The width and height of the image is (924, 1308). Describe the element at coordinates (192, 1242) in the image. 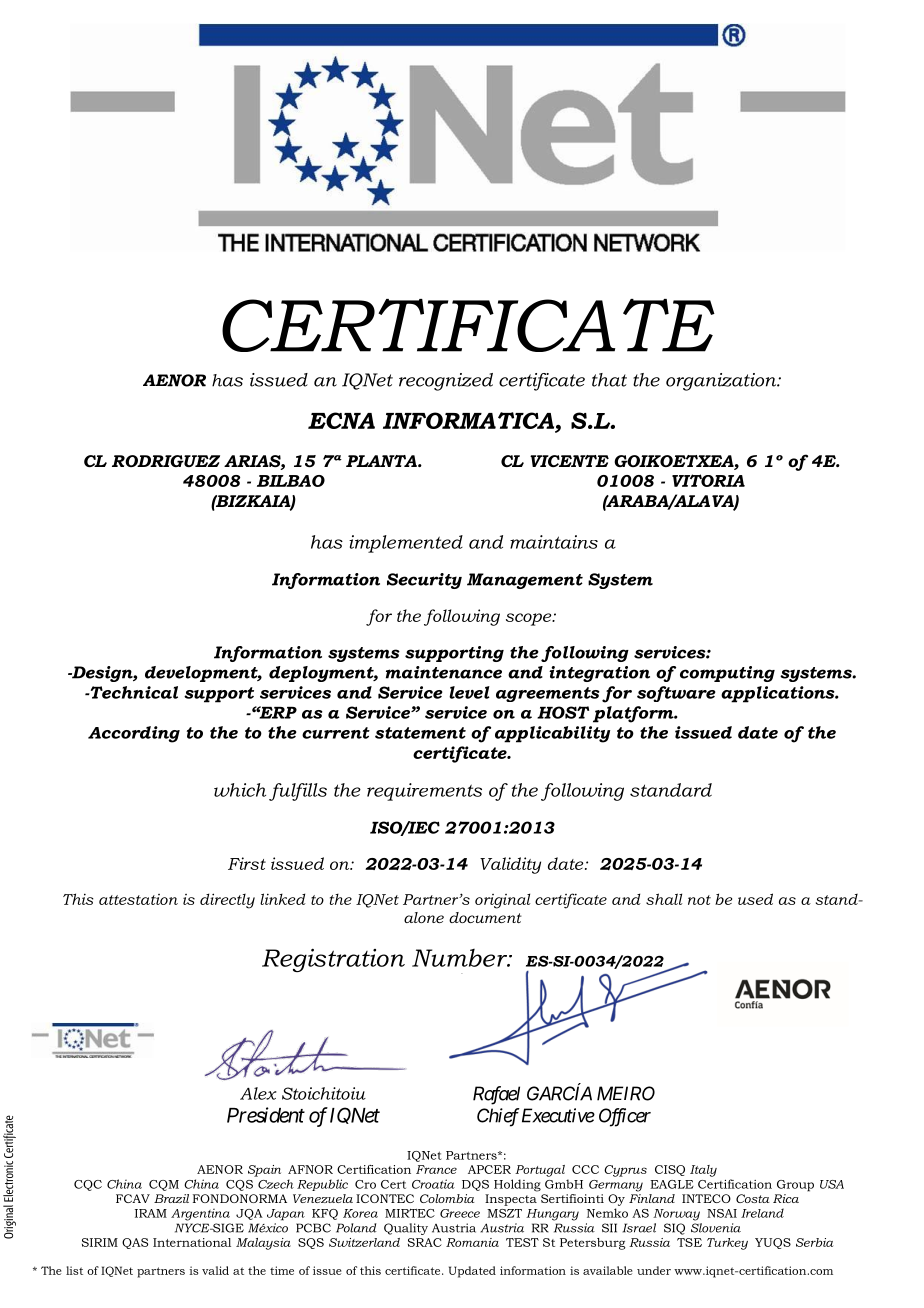

I see `International` at that location.
